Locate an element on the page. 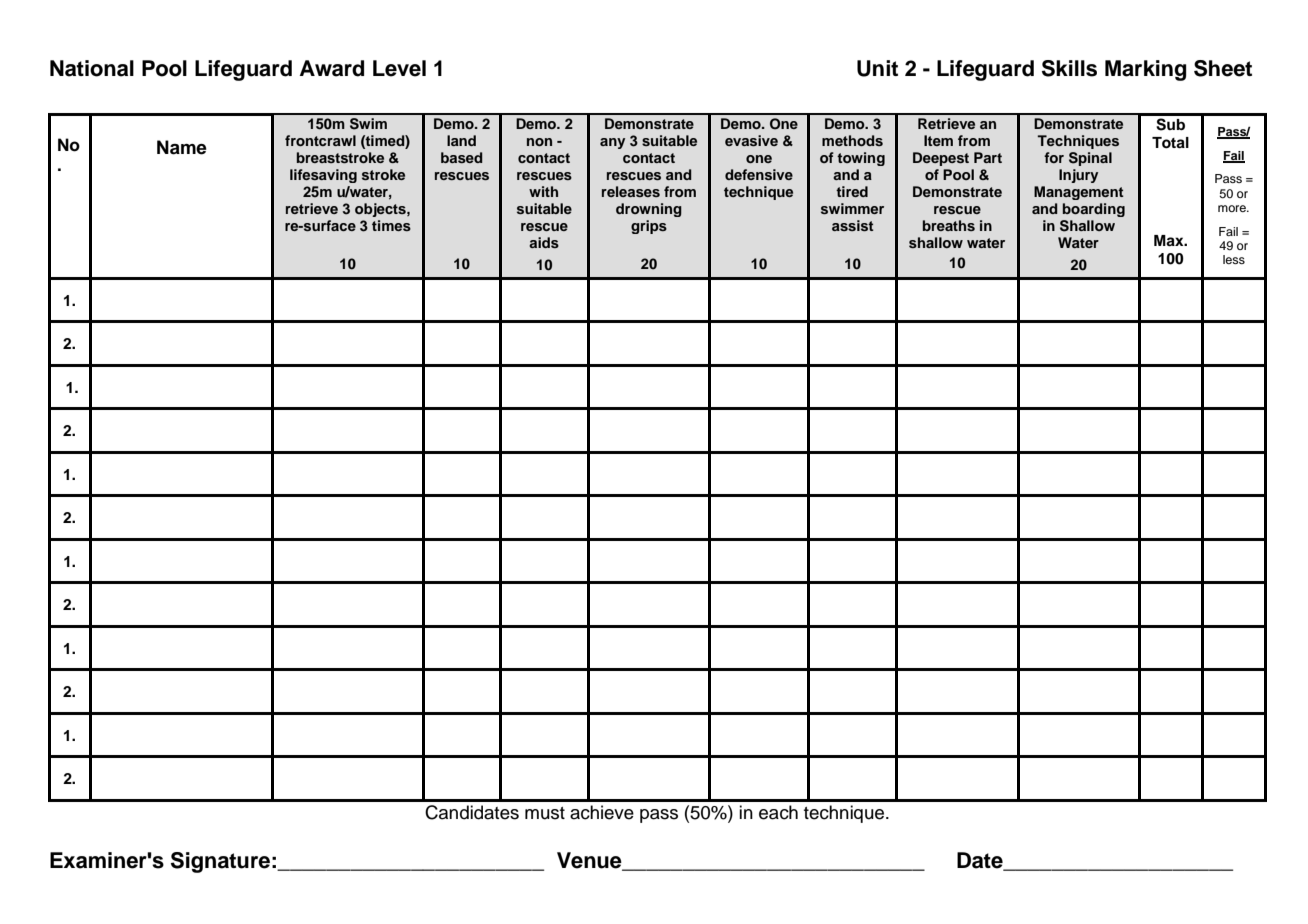  boarding is located at coordinates (1094, 210).
